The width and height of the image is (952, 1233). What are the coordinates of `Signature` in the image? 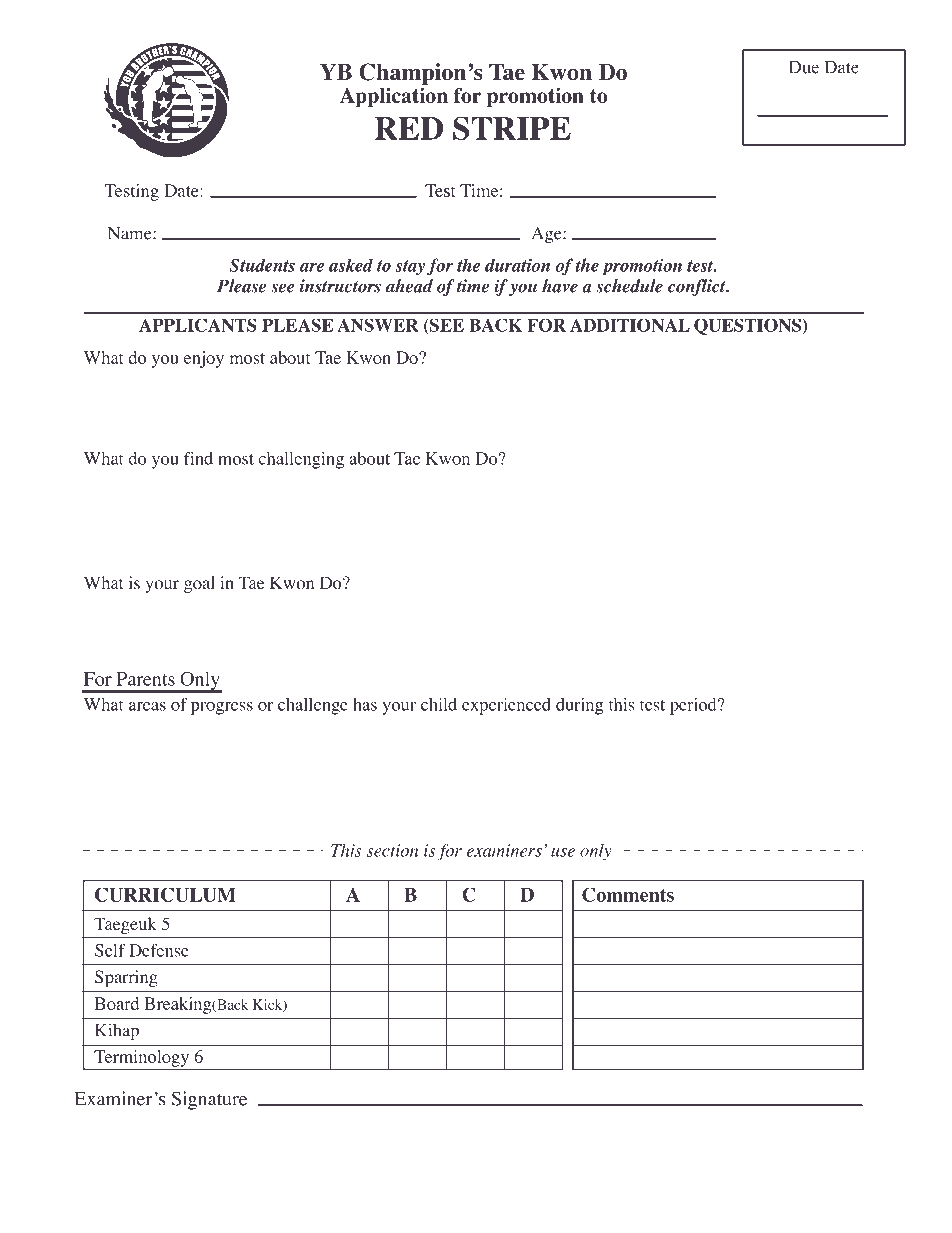 It's located at (209, 1100).
